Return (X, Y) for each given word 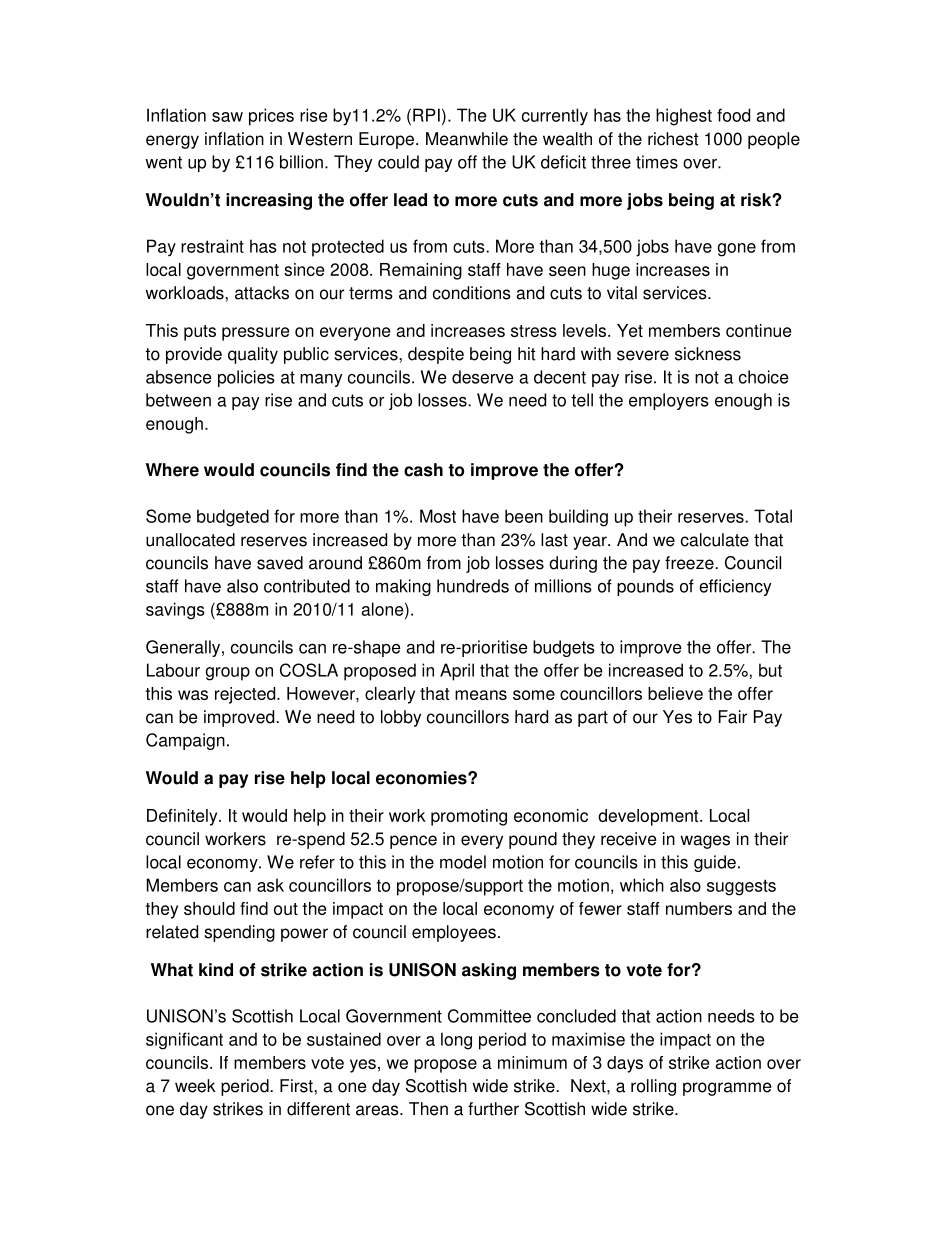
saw (227, 117)
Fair (733, 717)
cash (423, 470)
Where (172, 470)
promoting (469, 817)
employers (669, 401)
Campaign (185, 741)
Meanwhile (467, 139)
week (195, 1086)
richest (673, 139)
